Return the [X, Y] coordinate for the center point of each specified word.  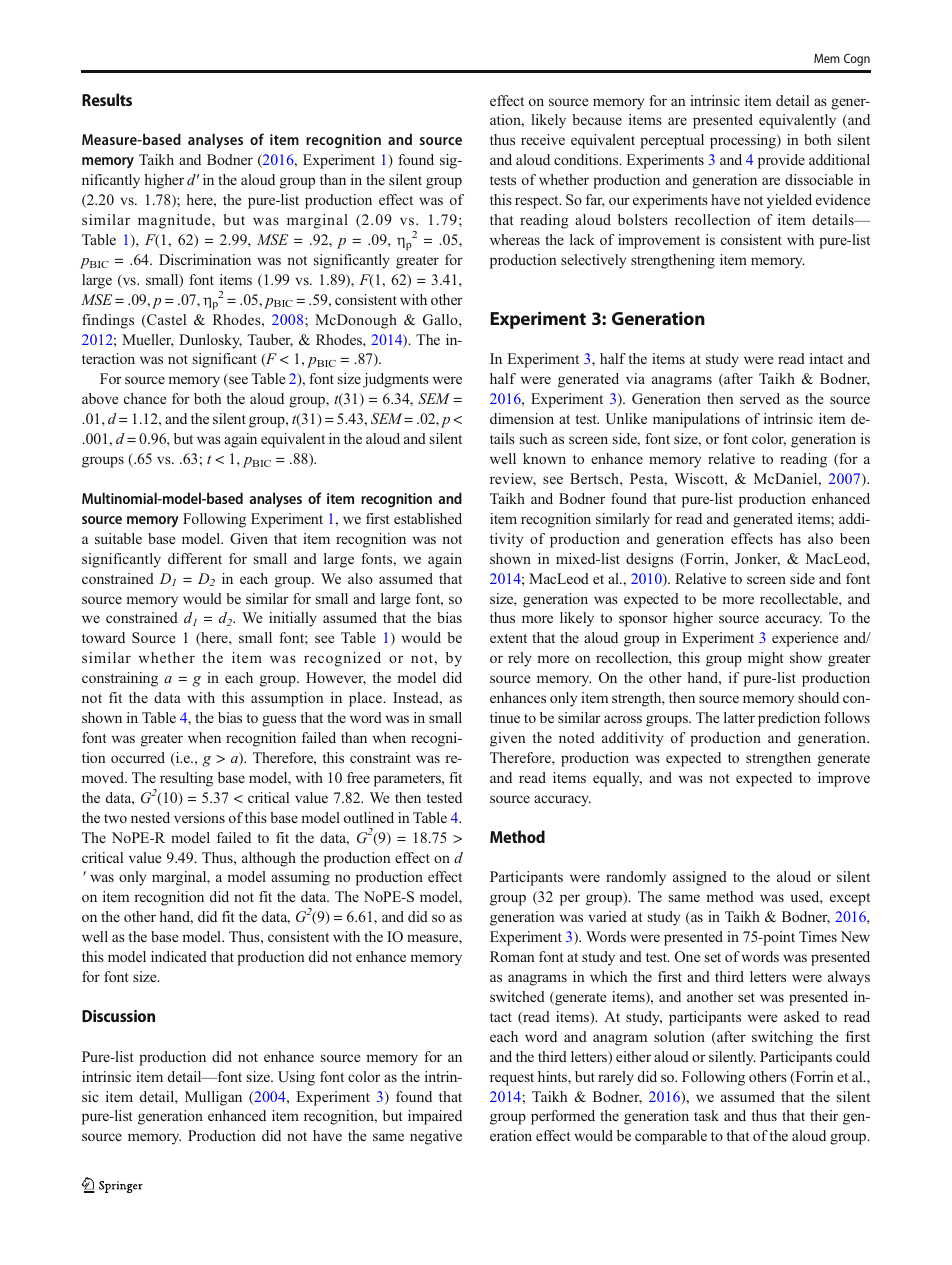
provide [781, 161]
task [706, 1115]
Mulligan [213, 1098]
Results [107, 99]
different [195, 558]
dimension [522, 418]
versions [199, 817]
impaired [435, 1117]
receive [543, 139]
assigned [700, 878]
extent [508, 638]
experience [805, 639]
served [760, 398]
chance [145, 398]
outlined [369, 817]
